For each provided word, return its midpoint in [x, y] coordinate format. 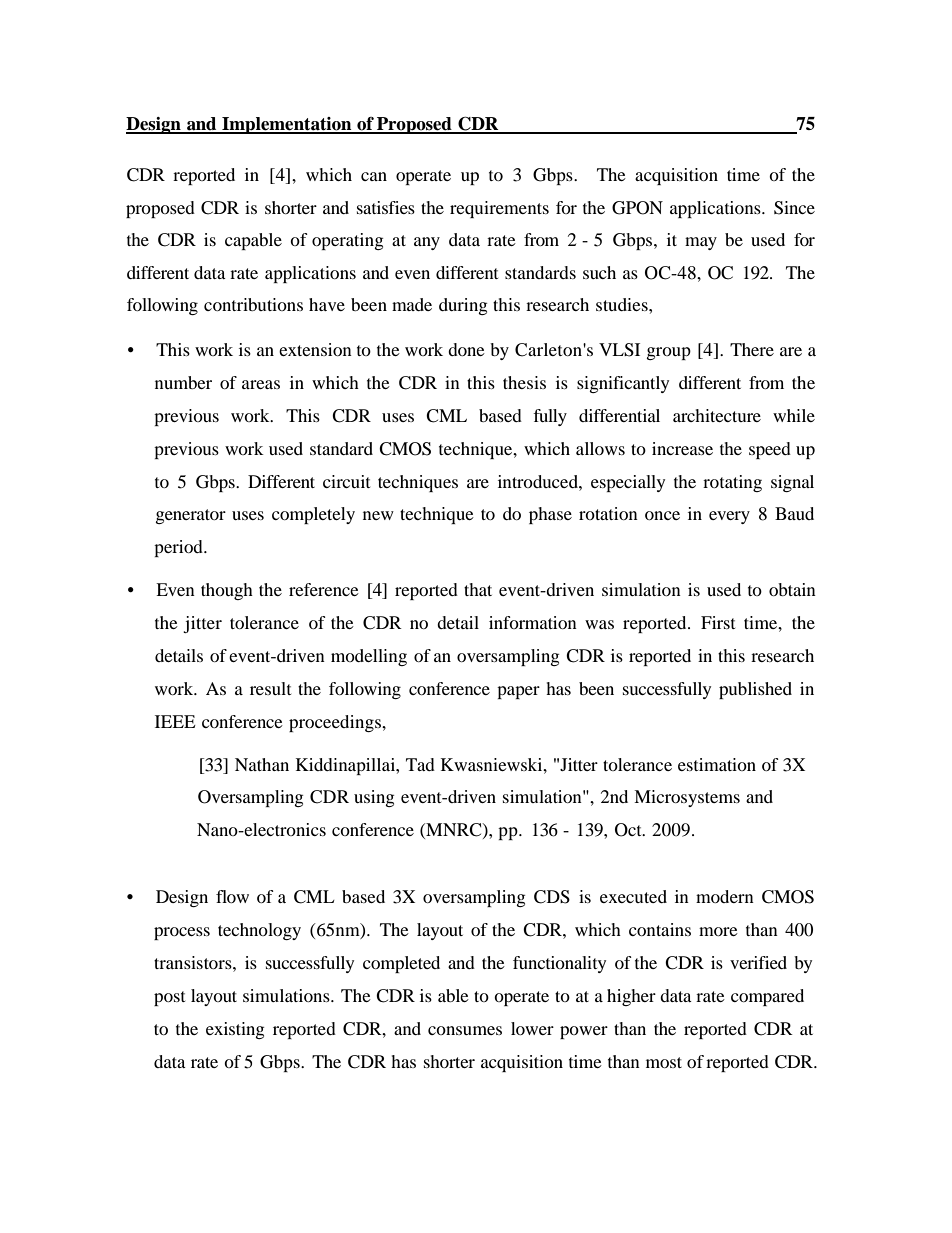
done [466, 349]
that [478, 589]
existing [235, 1030]
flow [232, 896]
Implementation [287, 125]
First [718, 622]
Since [794, 208]
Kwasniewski [493, 764]
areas [261, 384]
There [752, 349]
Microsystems [687, 798]
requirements [499, 209]
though [227, 591]
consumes [465, 1030]
